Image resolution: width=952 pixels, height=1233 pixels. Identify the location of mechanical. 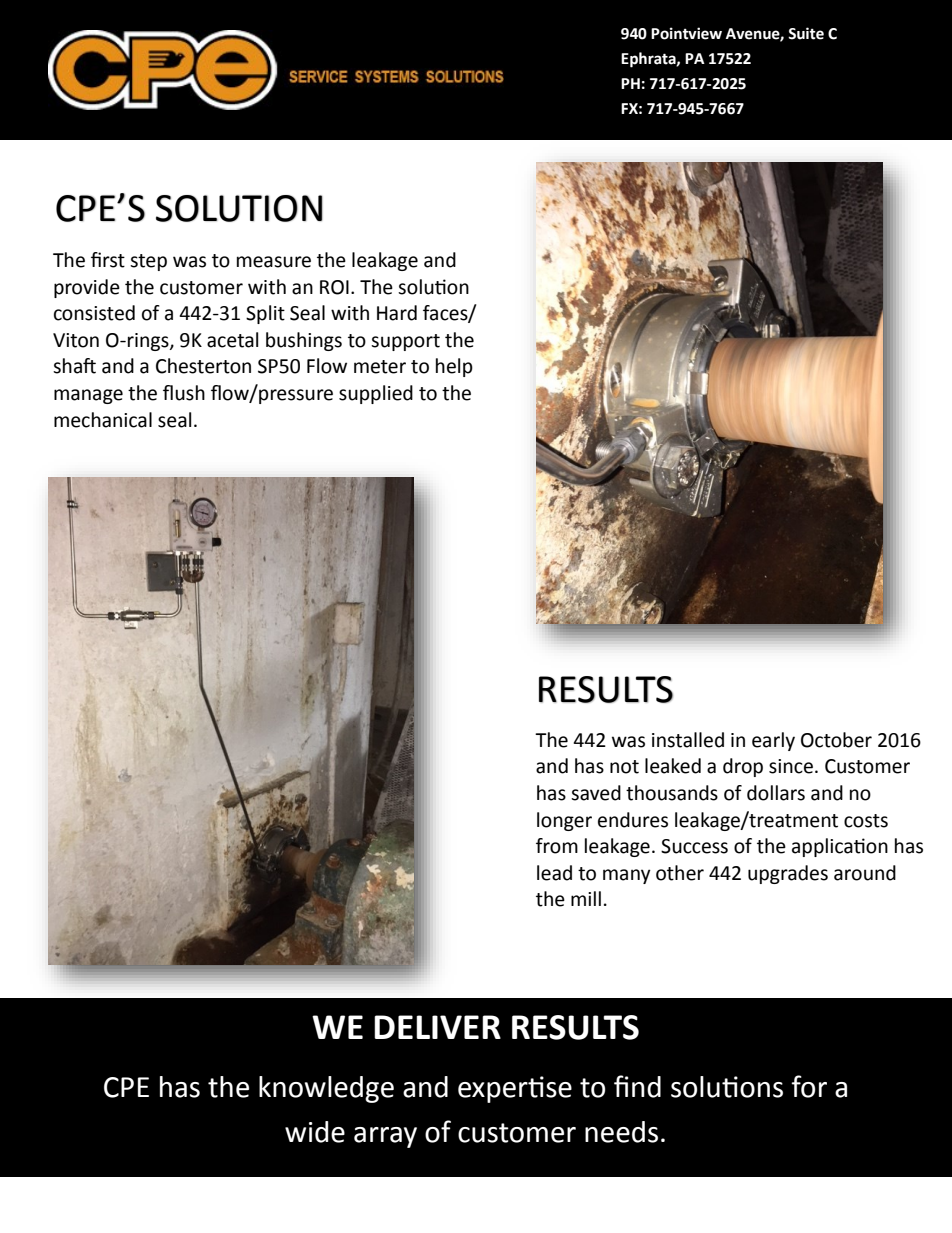
(103, 420).
